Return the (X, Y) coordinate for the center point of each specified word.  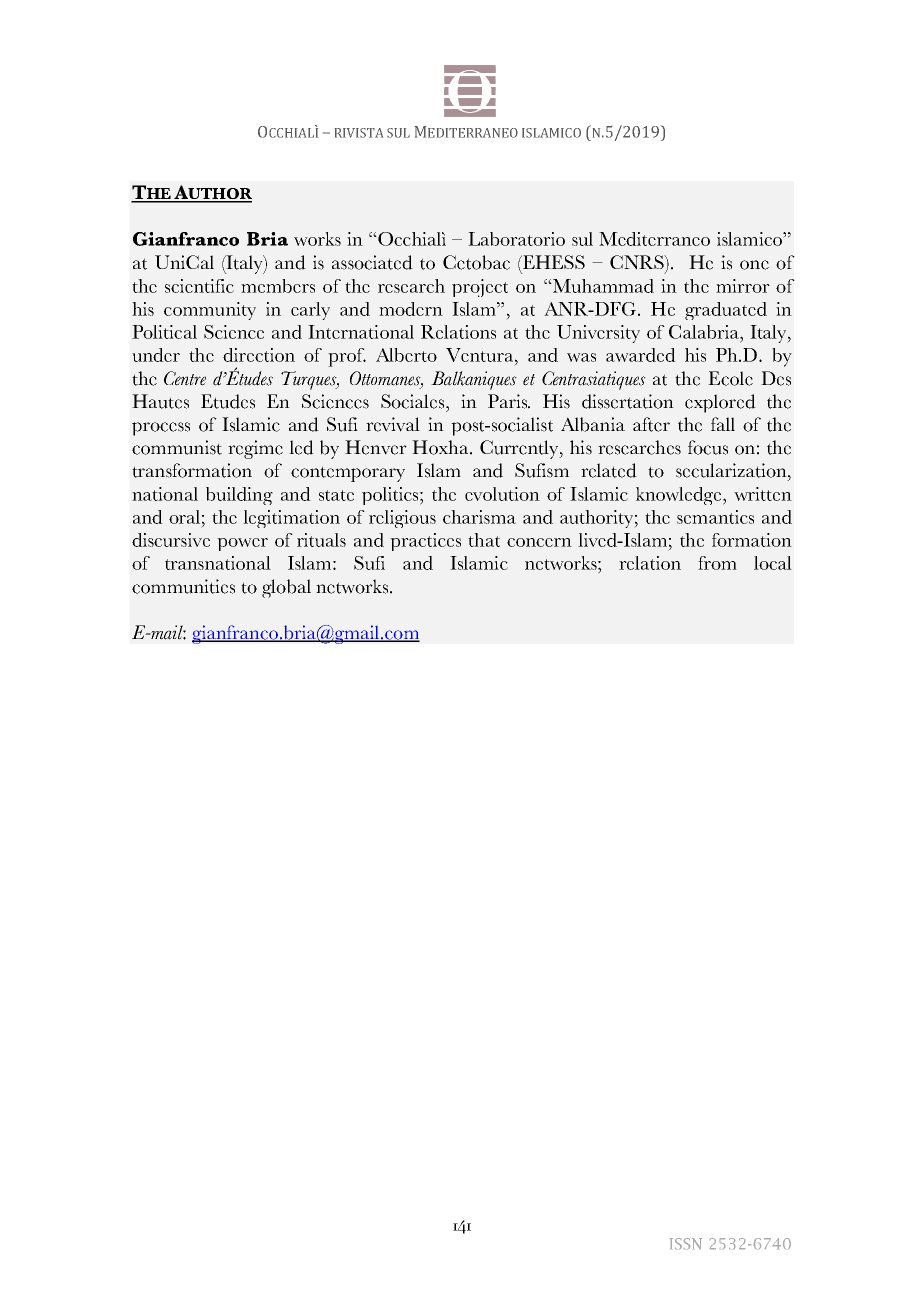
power (242, 544)
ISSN (686, 1243)
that (484, 540)
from (717, 563)
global (286, 588)
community (210, 311)
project (480, 288)
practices (425, 542)
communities (183, 586)
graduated (726, 311)
